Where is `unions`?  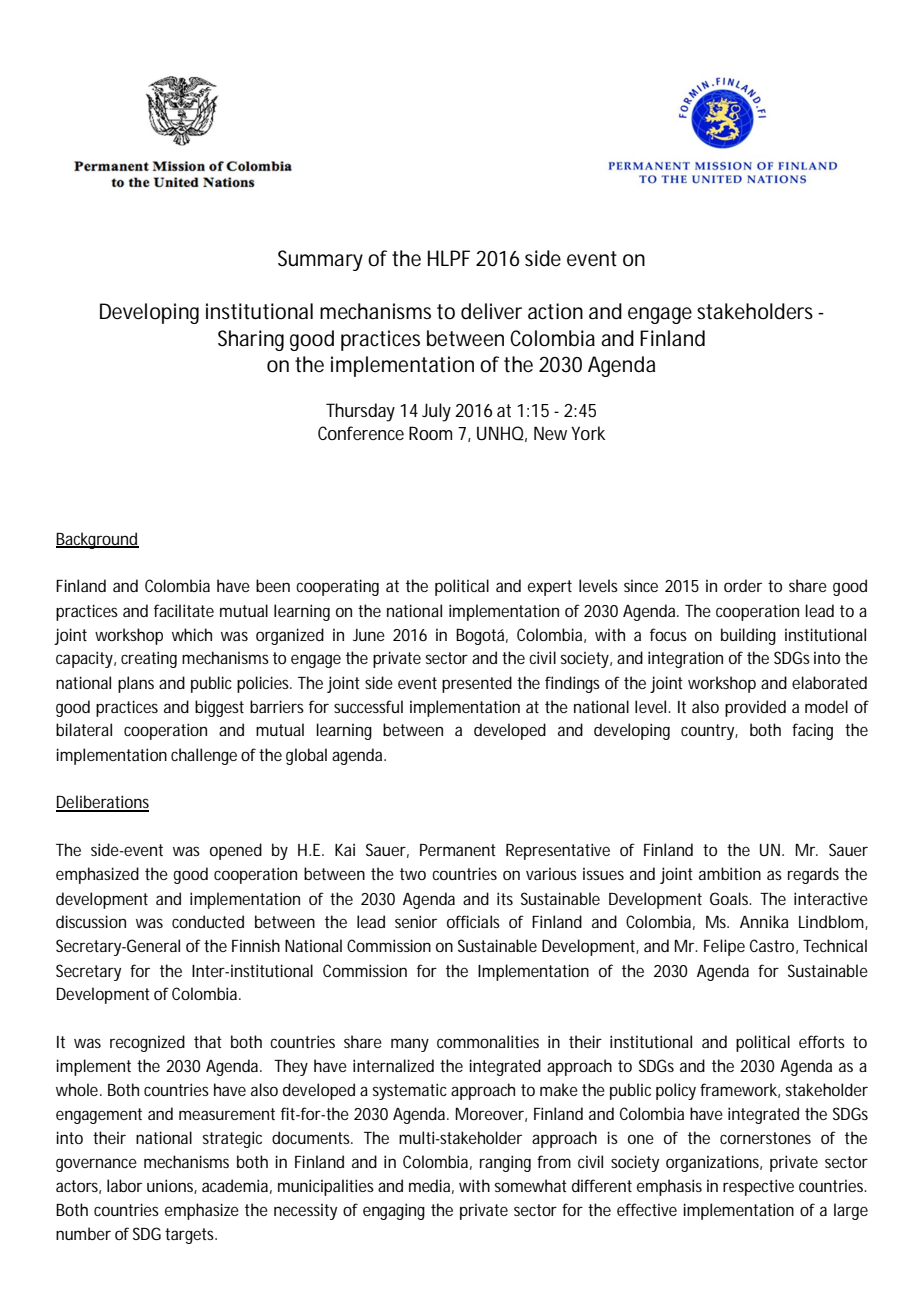
unions is located at coordinates (172, 1186).
